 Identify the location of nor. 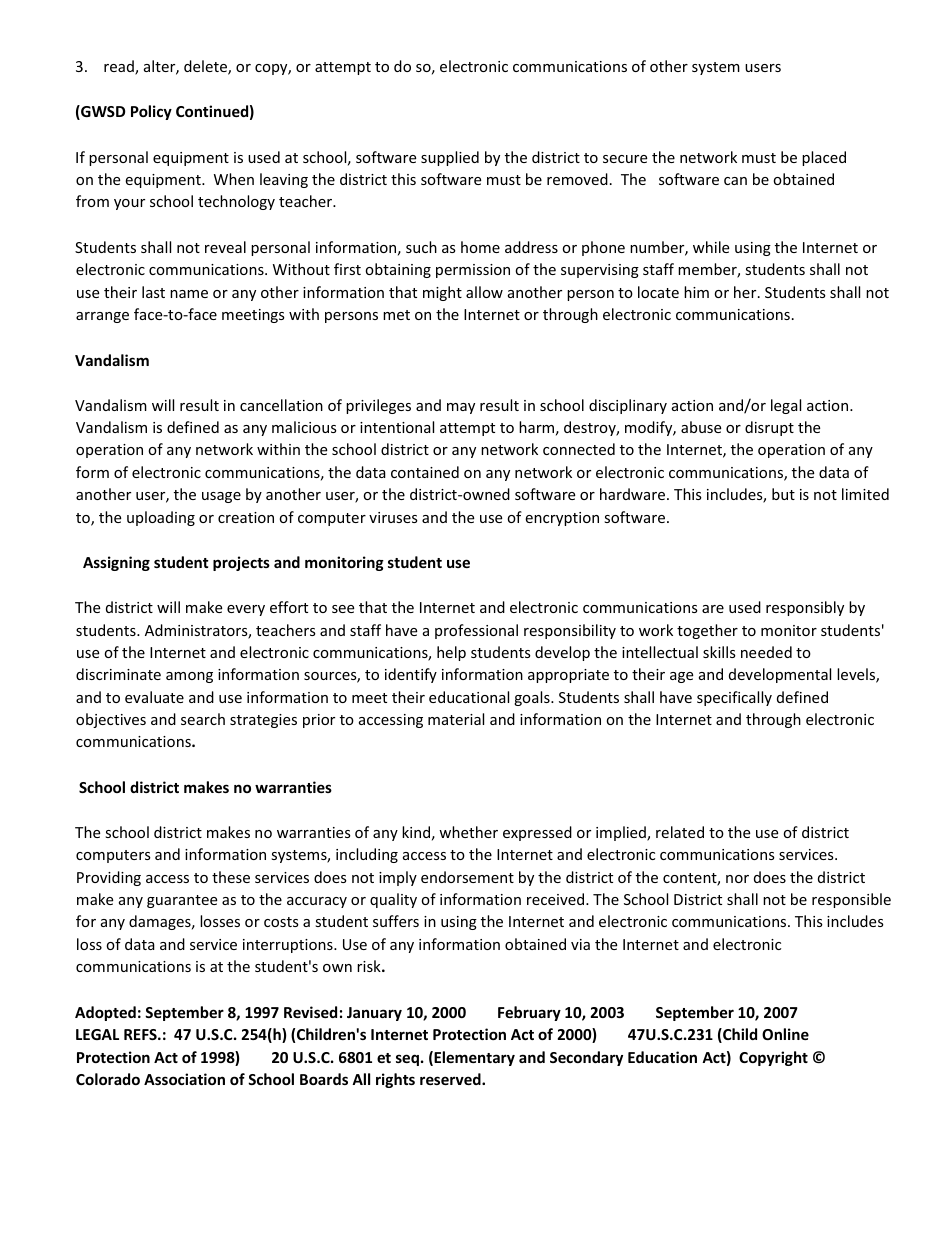
(737, 879).
